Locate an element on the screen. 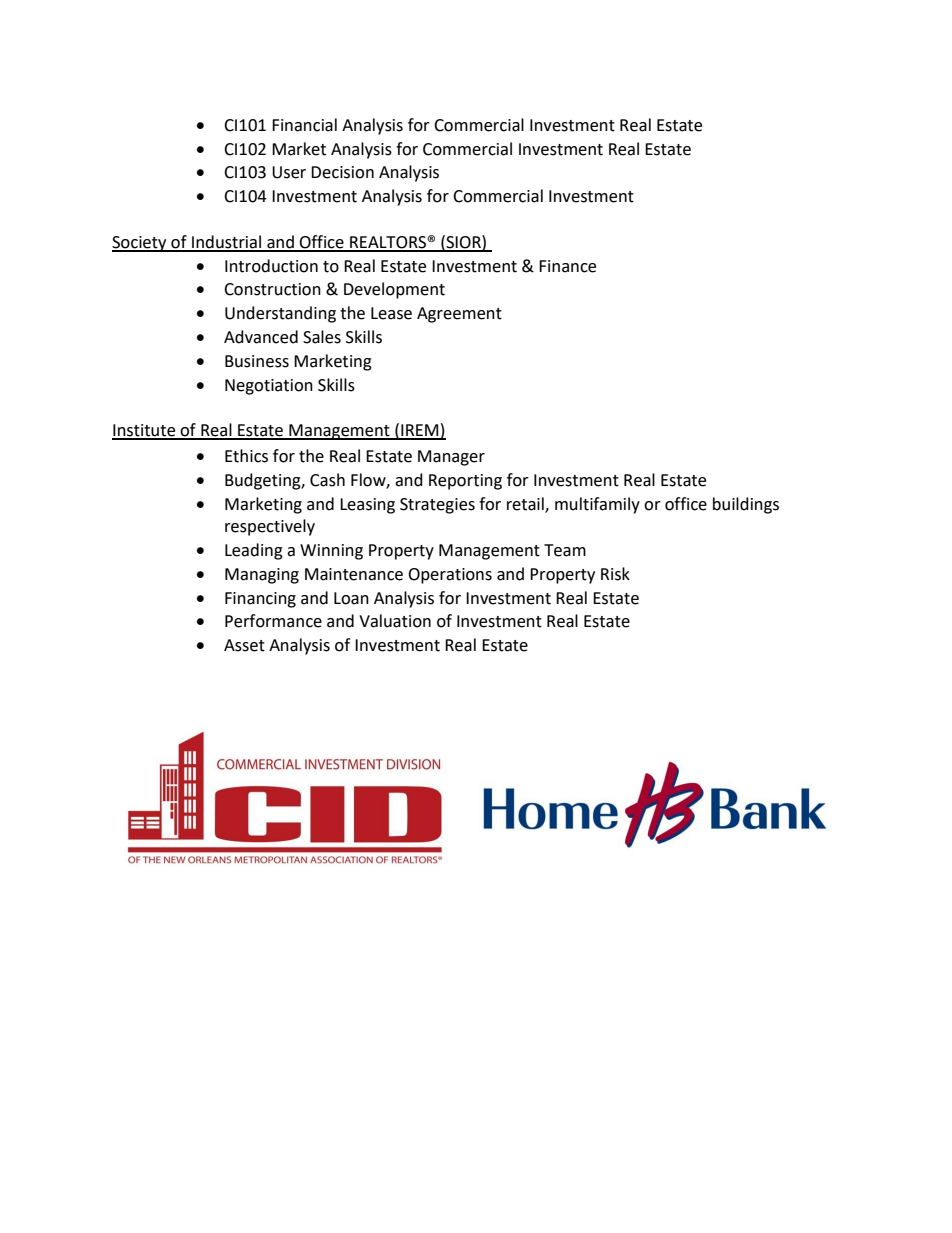 Image resolution: width=952 pixels, height=1233 pixels. Development is located at coordinates (394, 290).
